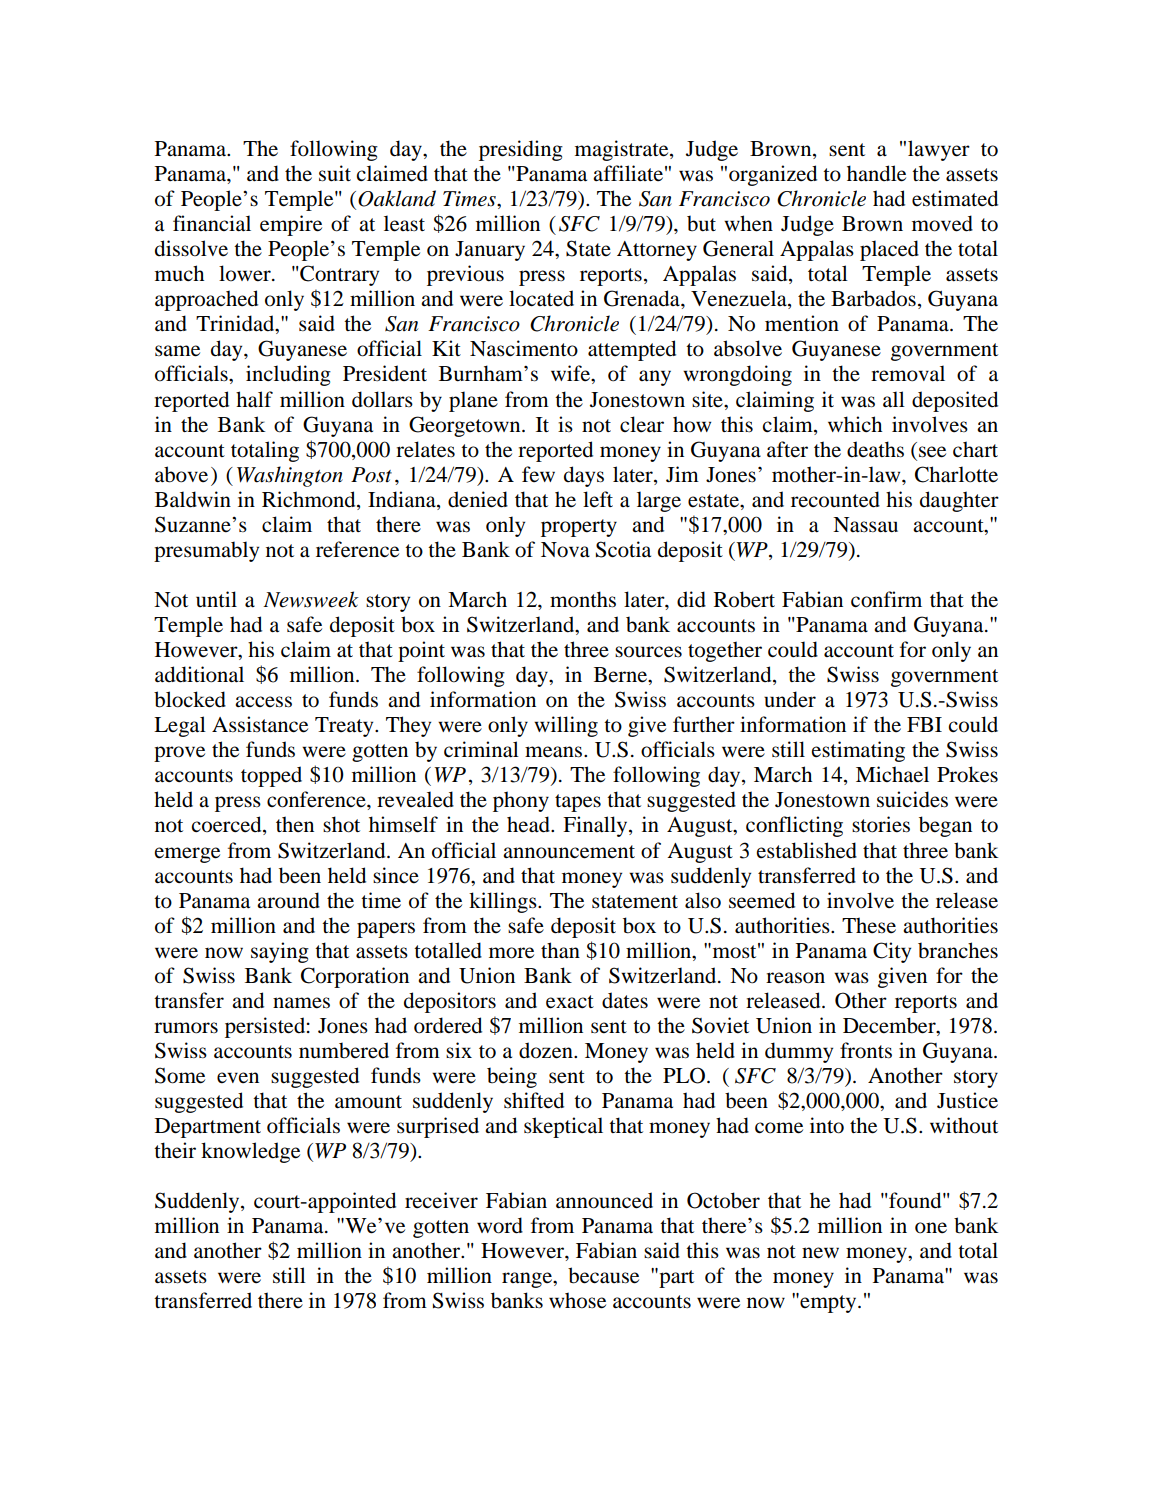 The width and height of the document is (1153, 1492). What do you see at coordinates (583, 599) in the document?
I see `months` at bounding box center [583, 599].
